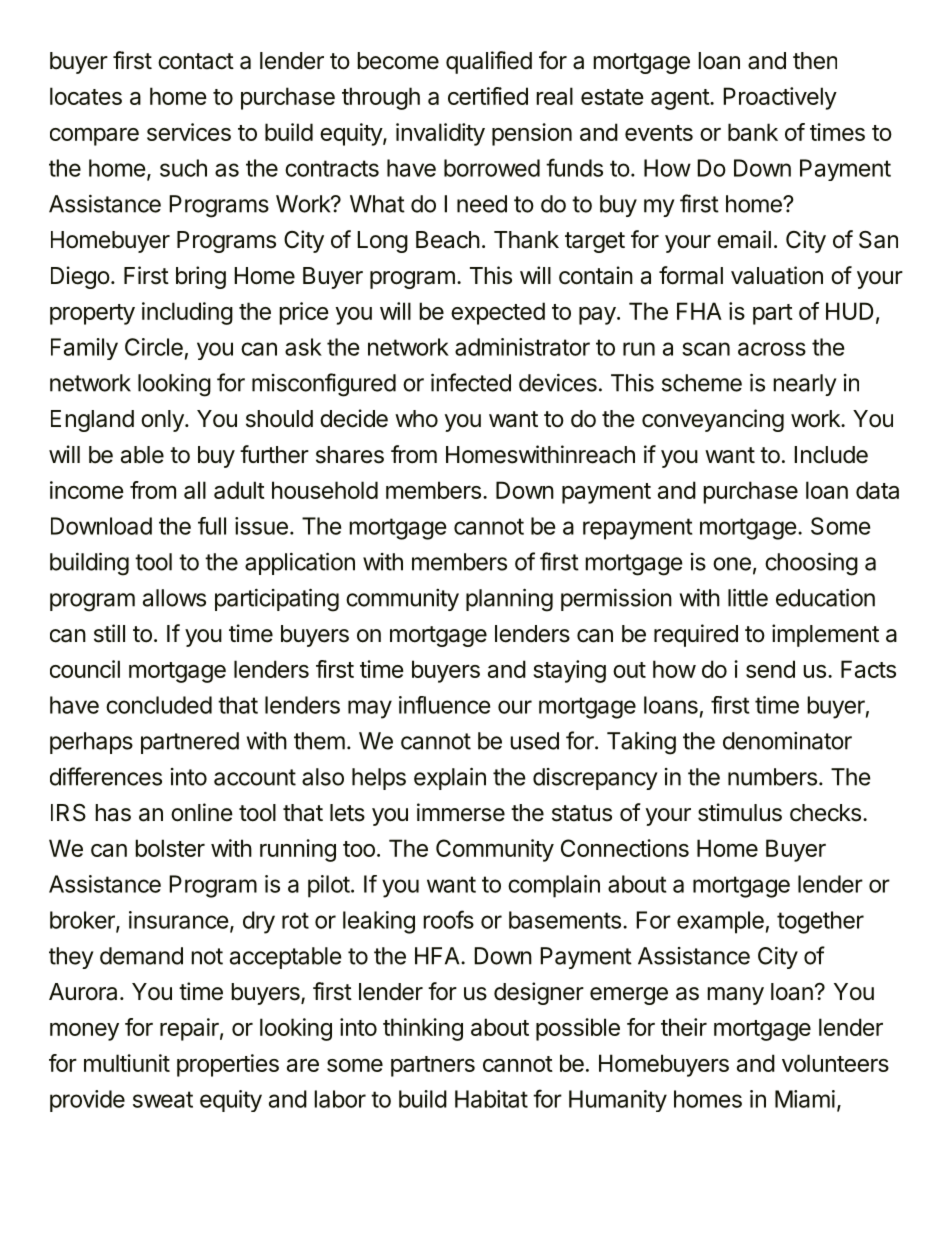  What do you see at coordinates (534, 741) in the screenshot?
I see `used` at bounding box center [534, 741].
